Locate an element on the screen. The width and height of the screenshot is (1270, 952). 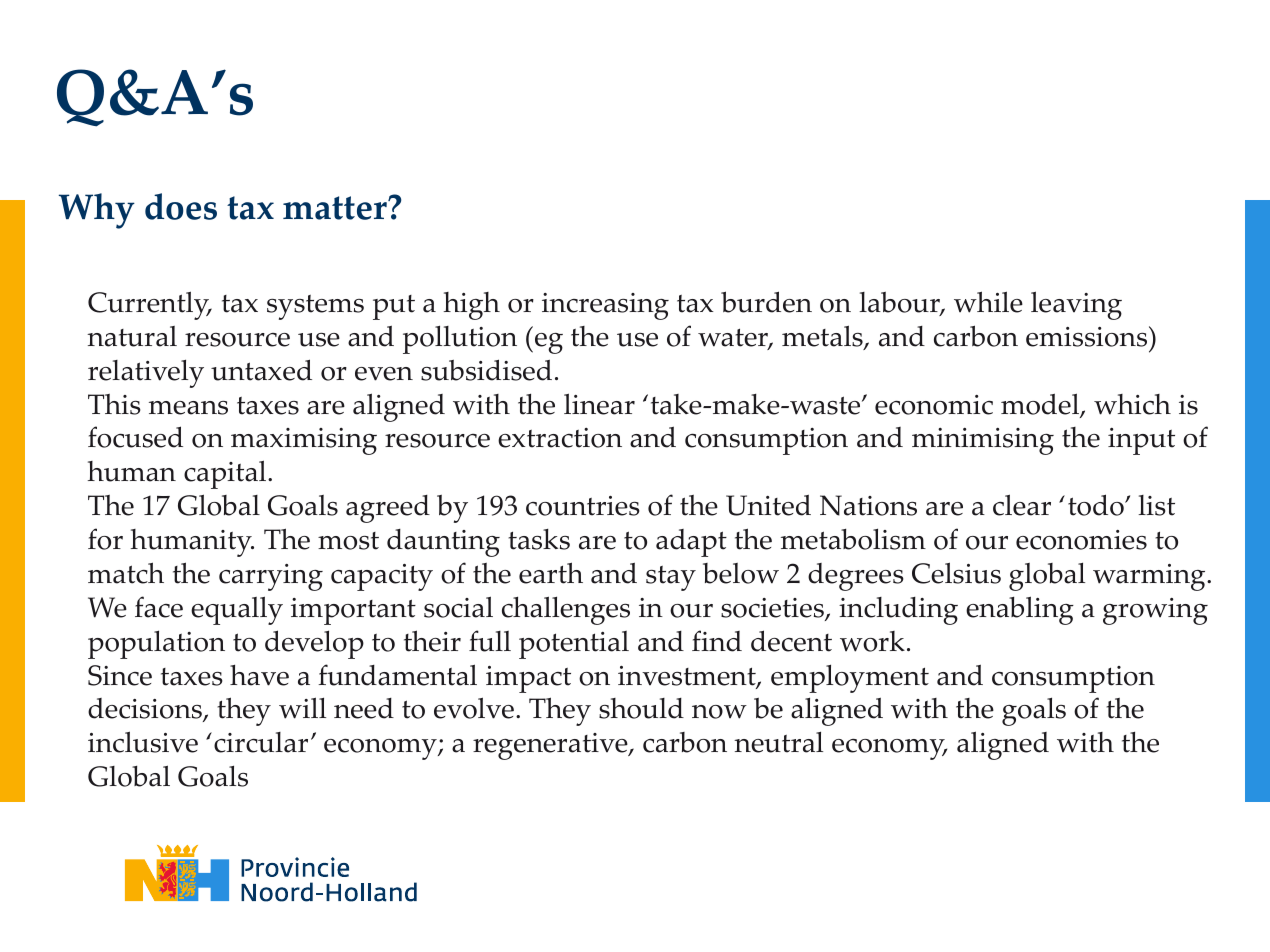
does is located at coordinates (181, 206).
